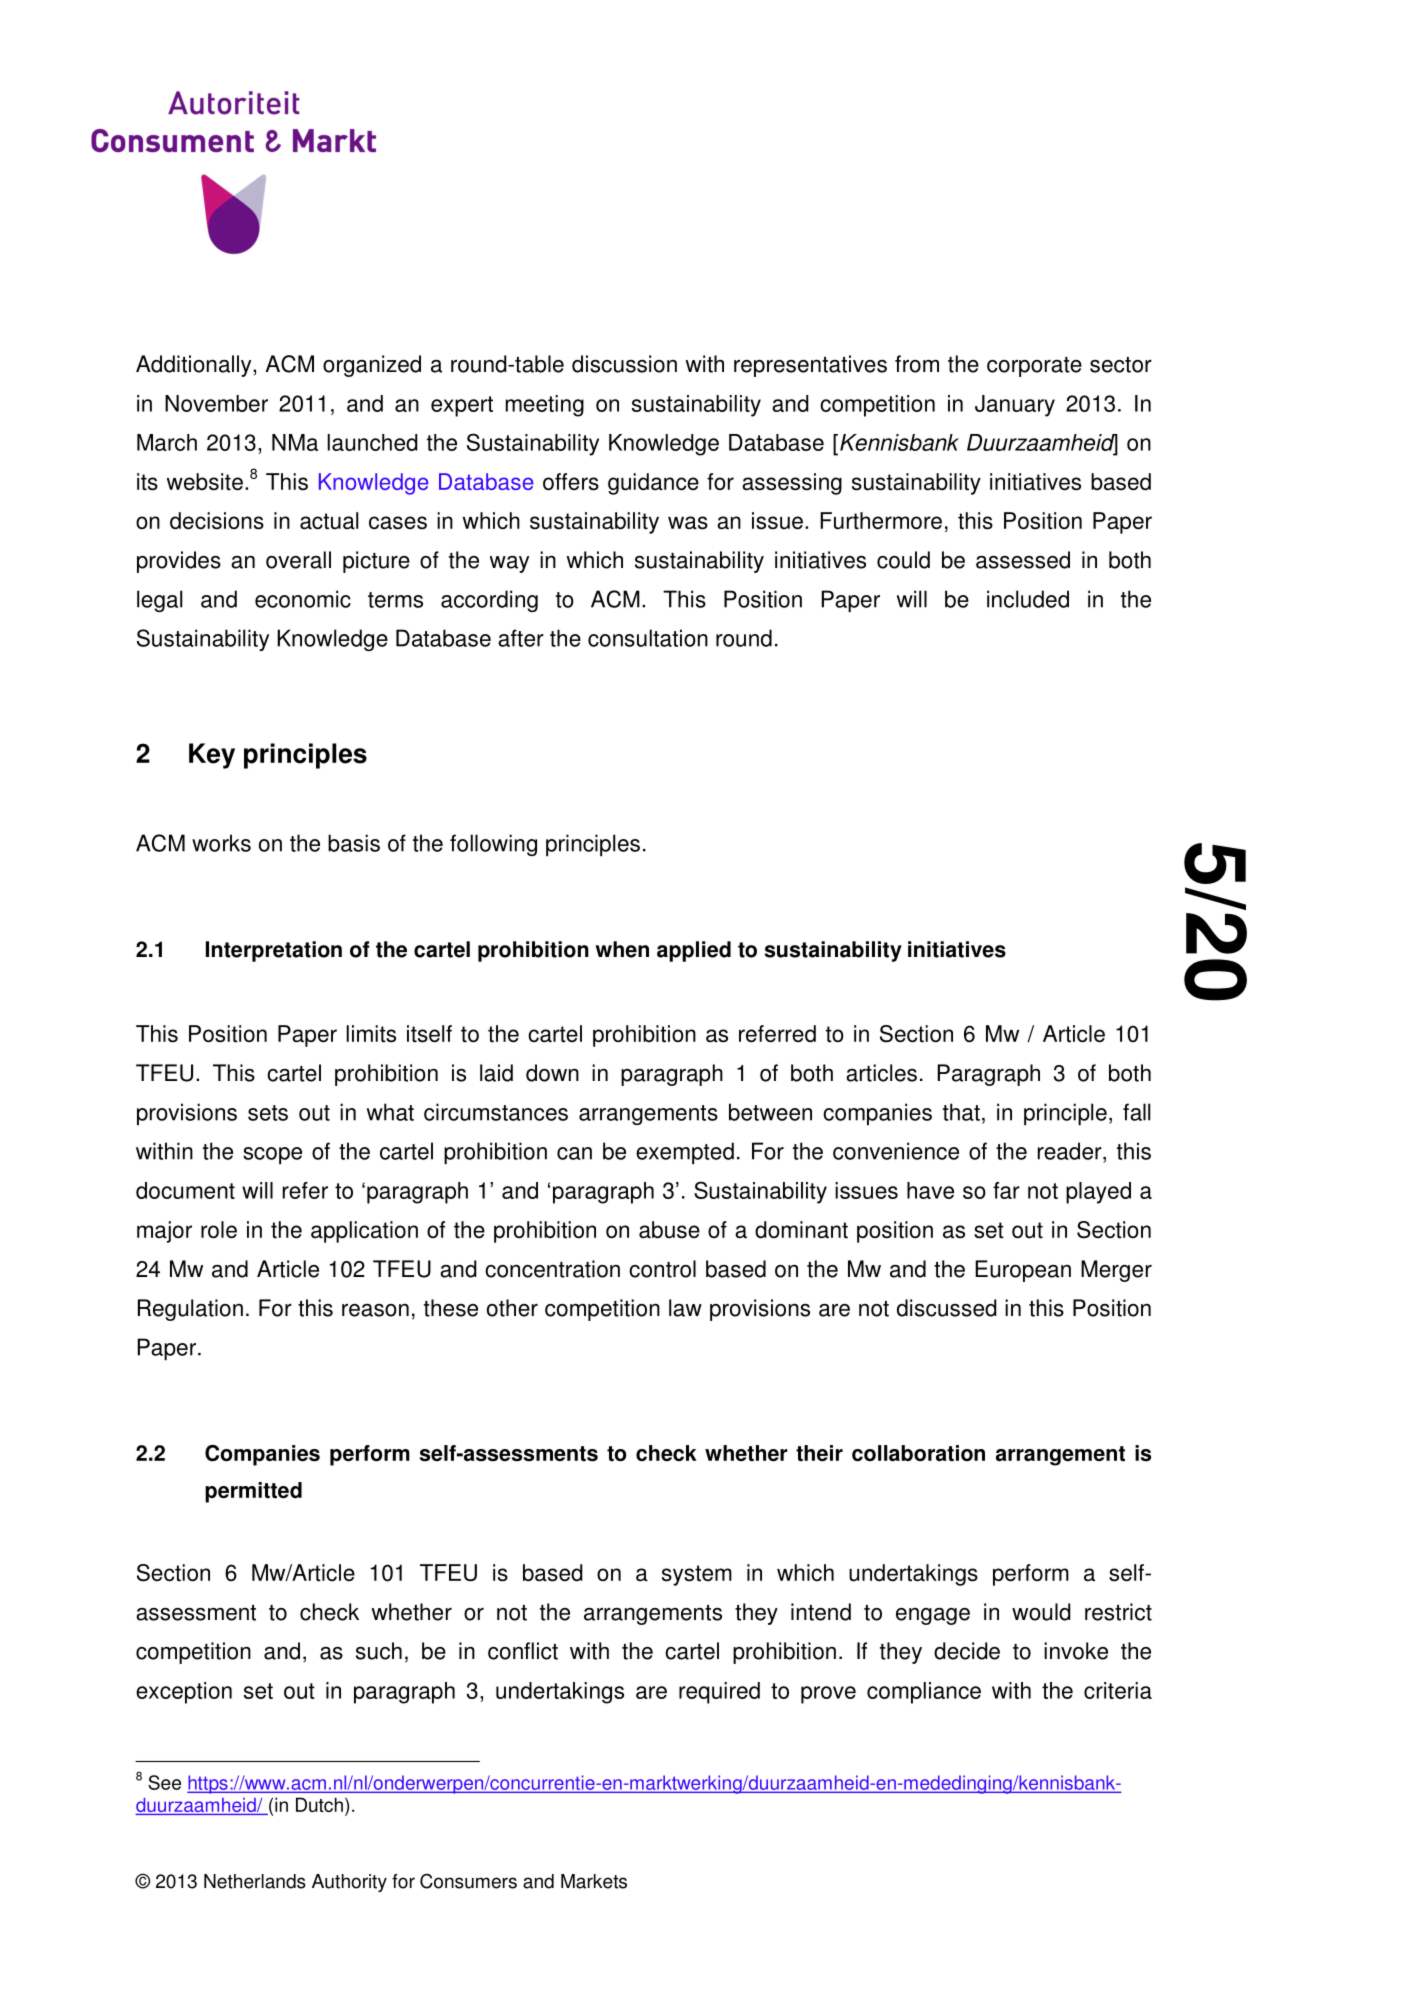  What do you see at coordinates (319, 1804) in the document?
I see `Dutch` at bounding box center [319, 1804].
